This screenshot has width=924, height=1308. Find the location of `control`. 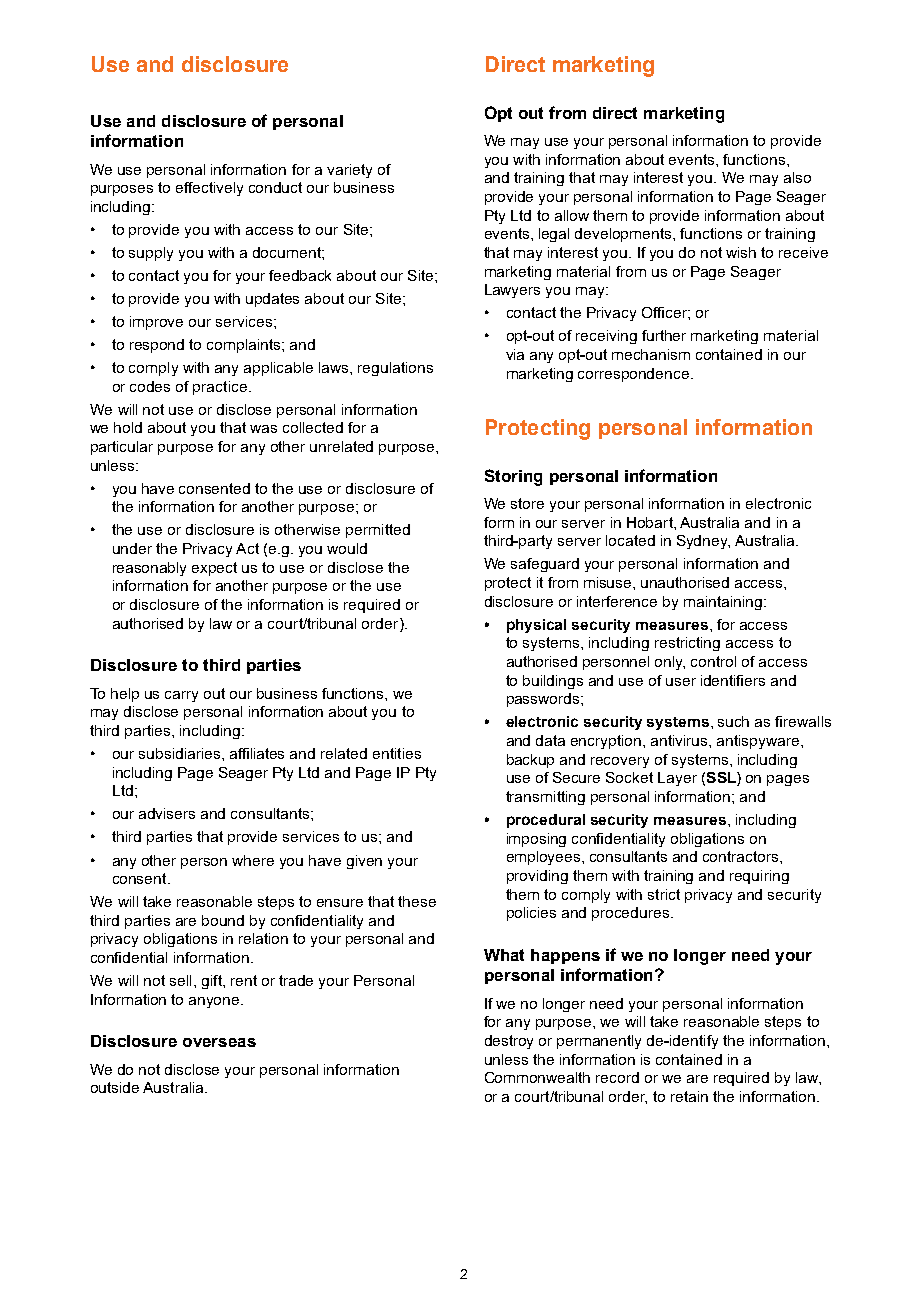

control is located at coordinates (713, 661).
